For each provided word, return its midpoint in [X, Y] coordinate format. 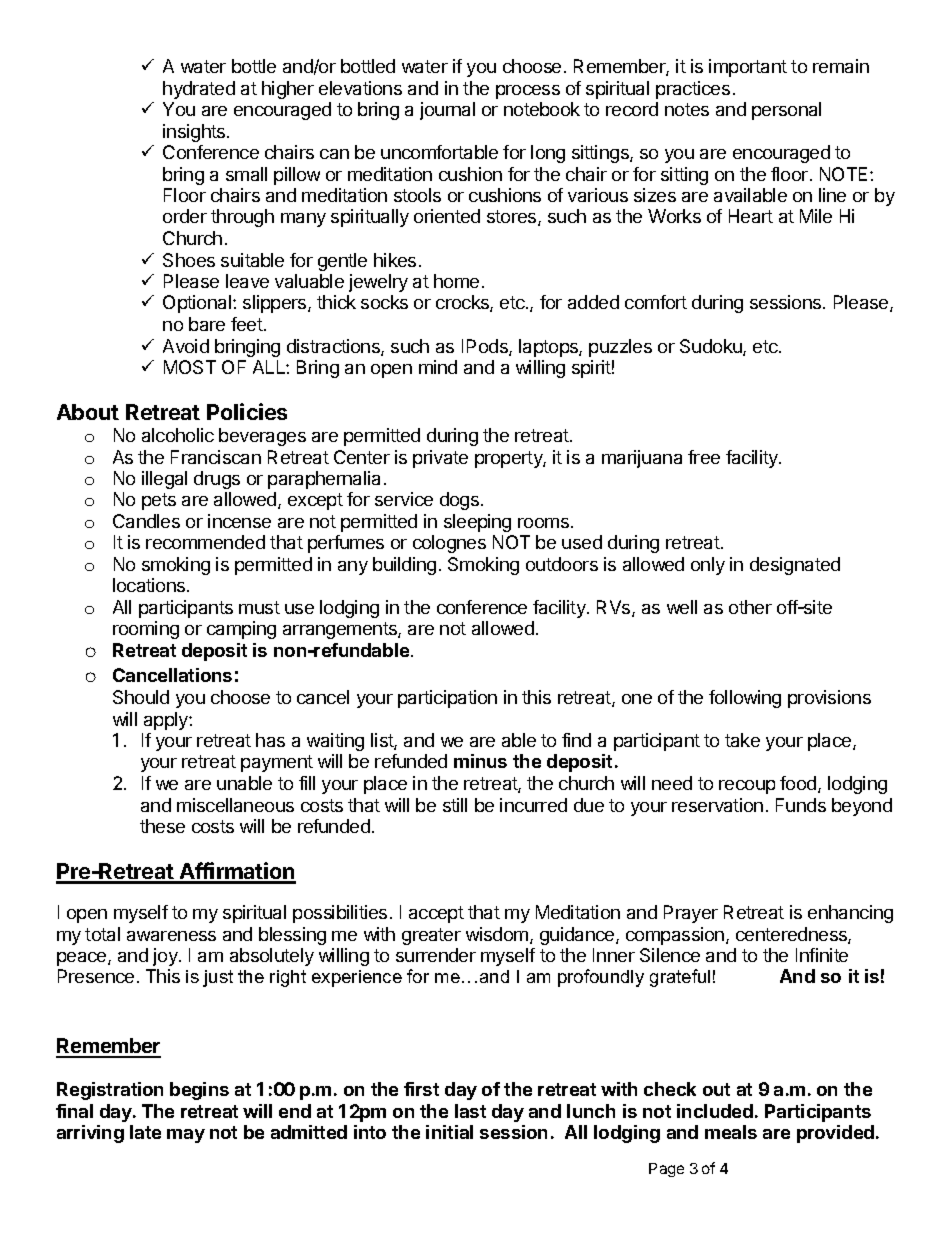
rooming [146, 630]
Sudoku [712, 347]
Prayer [691, 914]
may [186, 1136]
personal [786, 111]
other [750, 607]
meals [731, 1132]
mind [438, 367]
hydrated [199, 90]
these [162, 826]
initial [449, 1132]
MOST [190, 367]
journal [447, 111]
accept [436, 914]
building [404, 566]
